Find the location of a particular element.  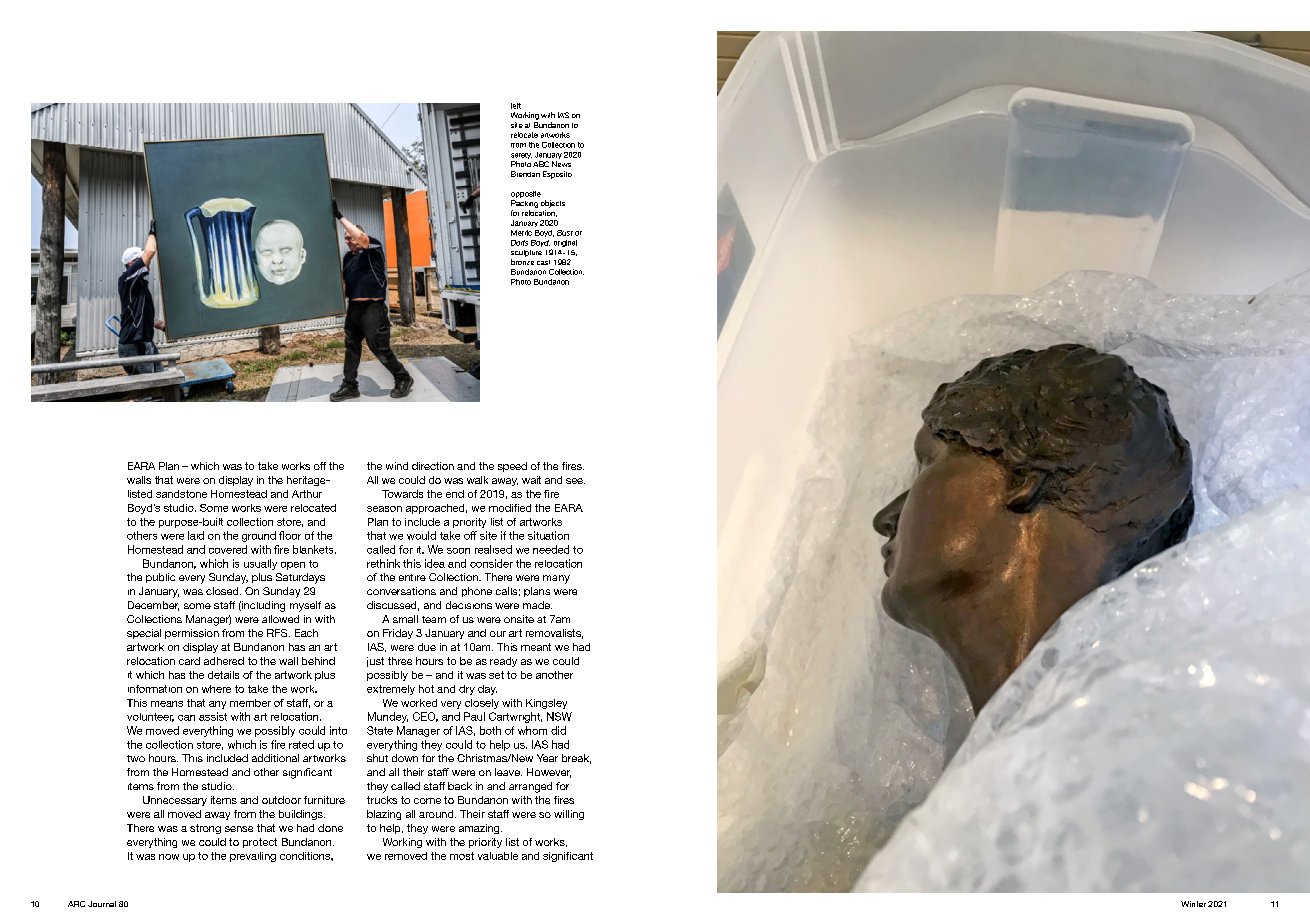

many is located at coordinates (556, 579).
